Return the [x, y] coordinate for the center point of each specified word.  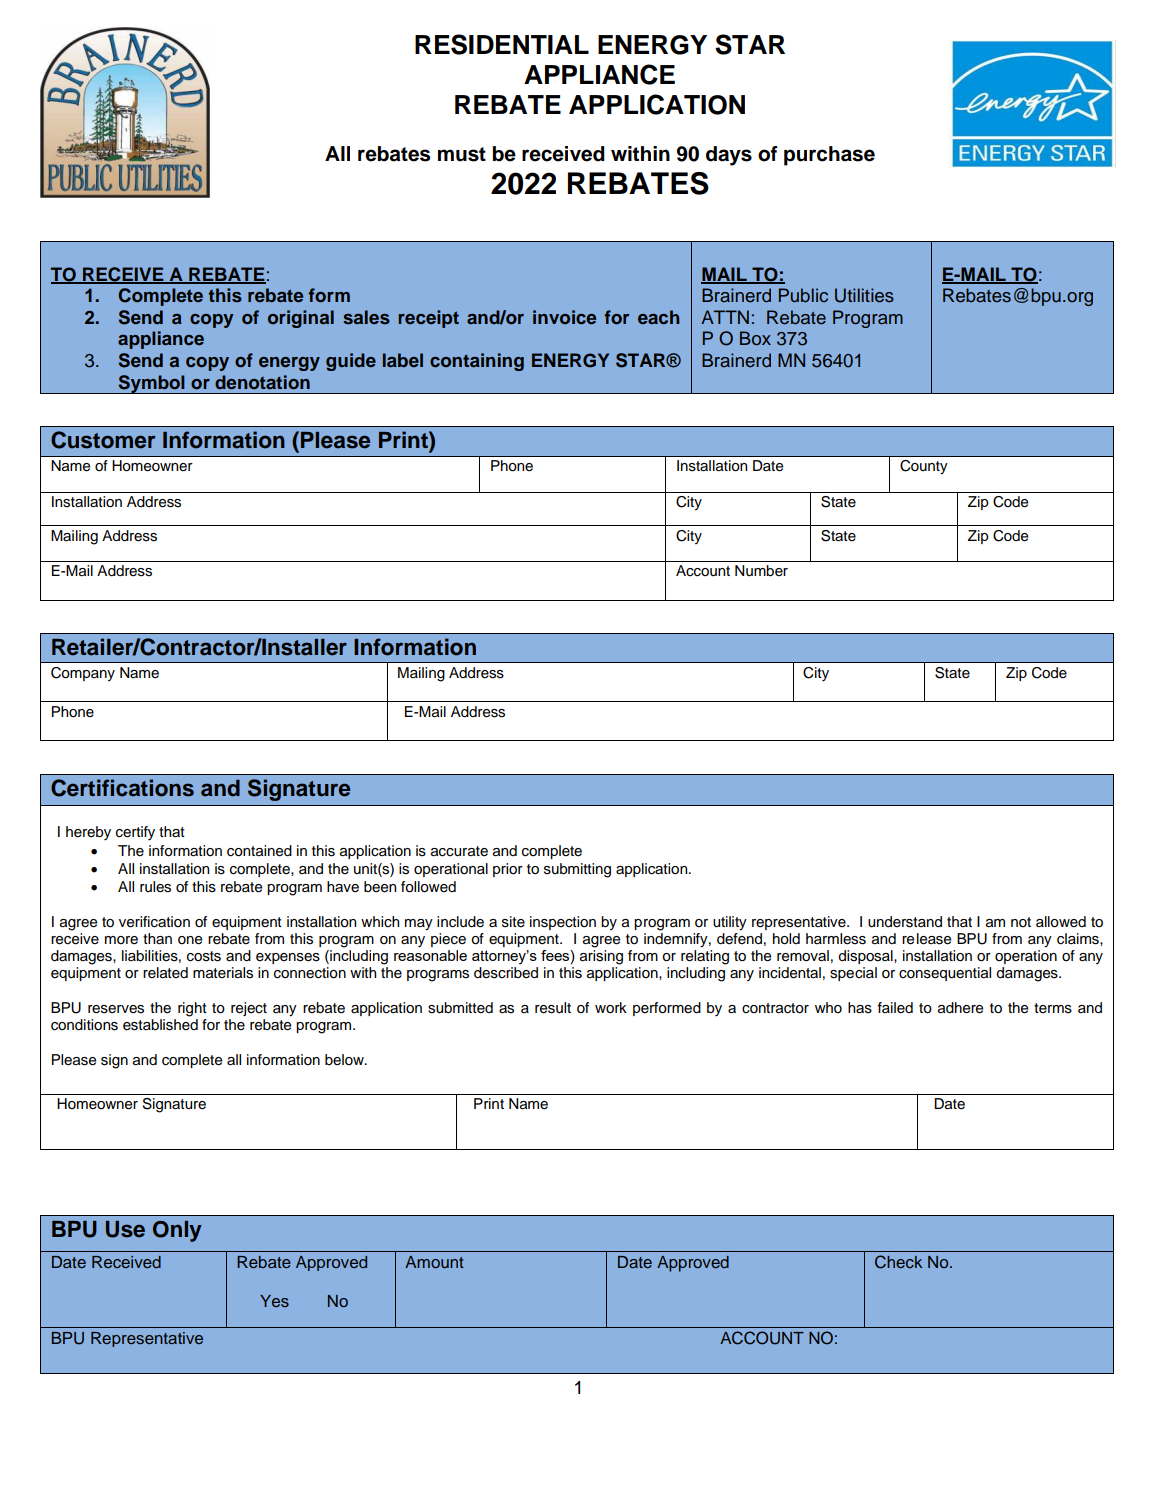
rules [155, 887]
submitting [577, 870]
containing [477, 362]
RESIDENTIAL [502, 44]
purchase [829, 156]
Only [177, 1231]
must [462, 154]
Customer [103, 440]
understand [905, 922]
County [924, 467]
